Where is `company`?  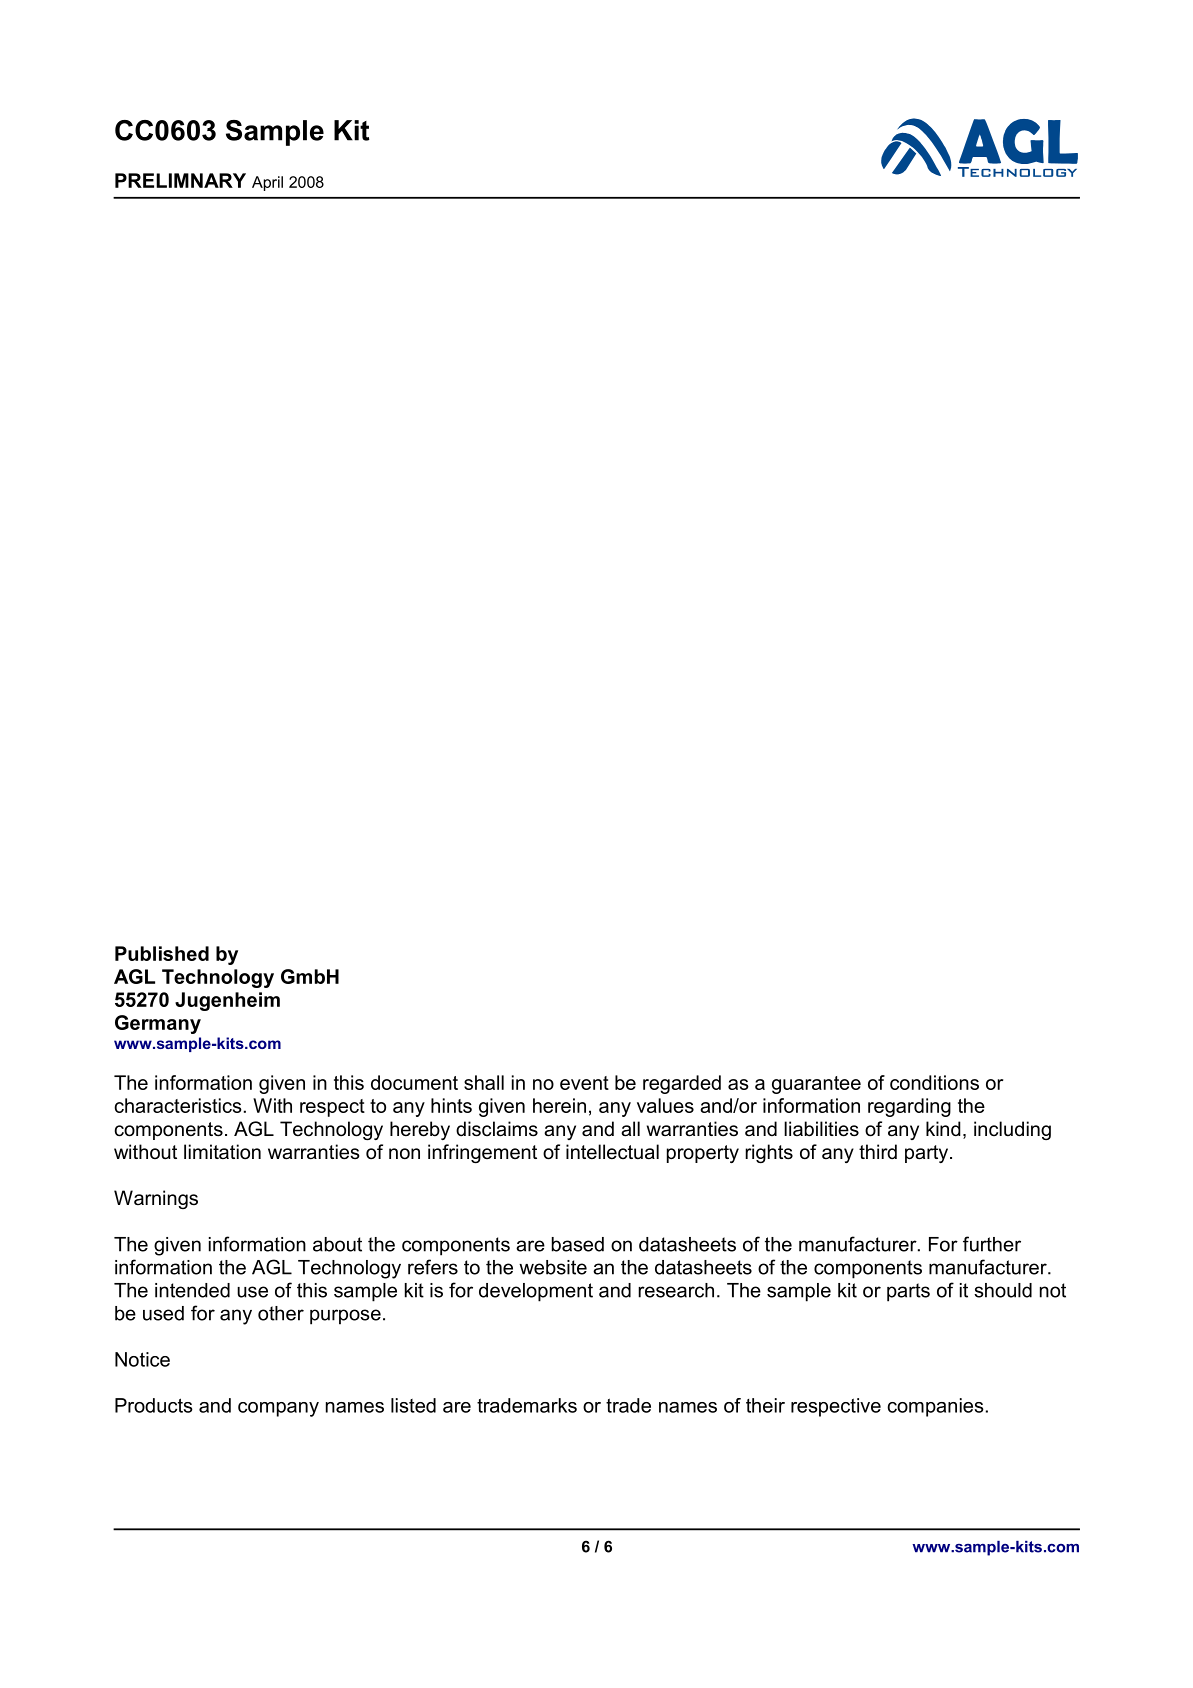
company is located at coordinates (278, 1409).
